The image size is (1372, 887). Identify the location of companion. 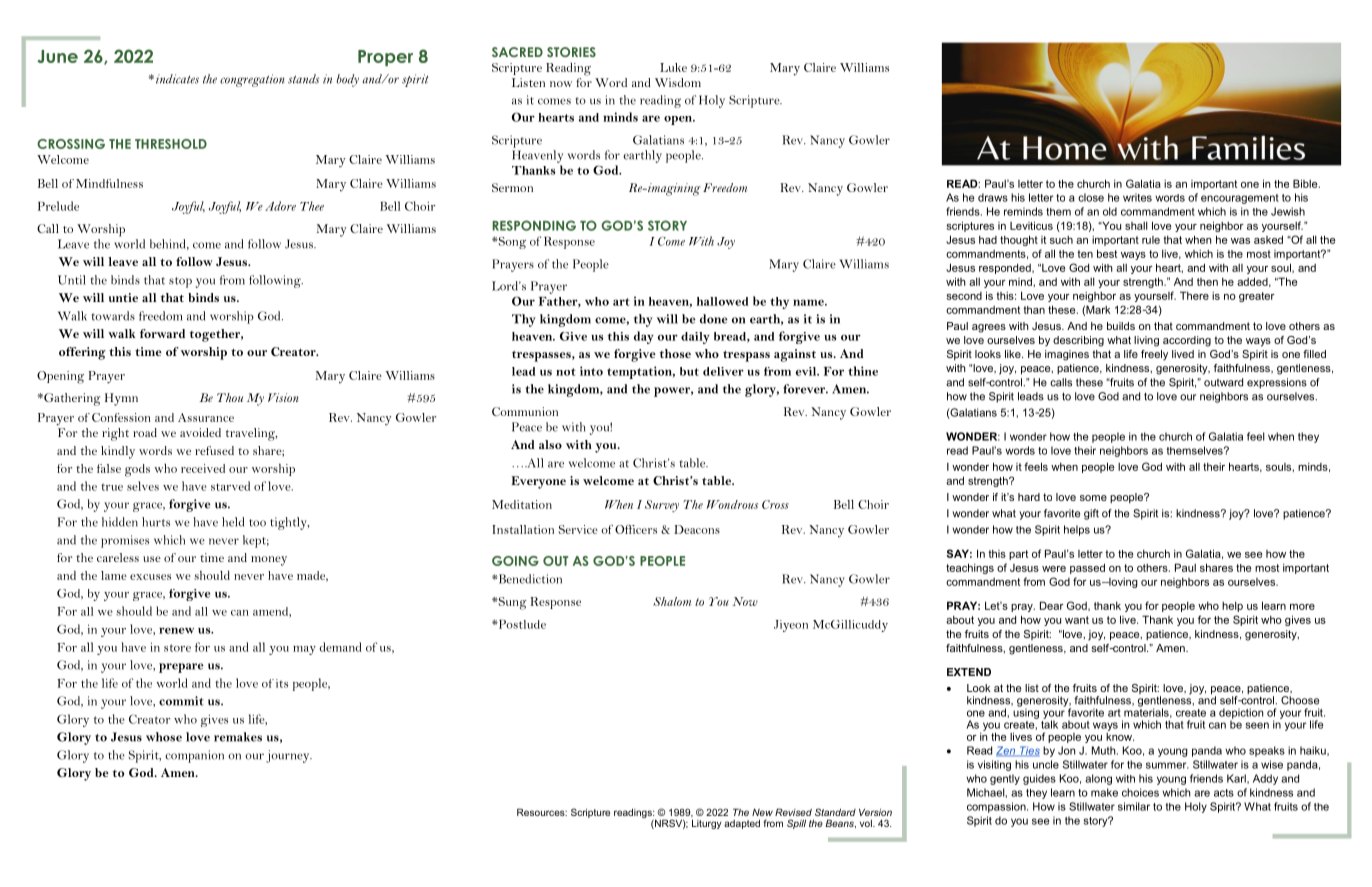
(194, 756).
